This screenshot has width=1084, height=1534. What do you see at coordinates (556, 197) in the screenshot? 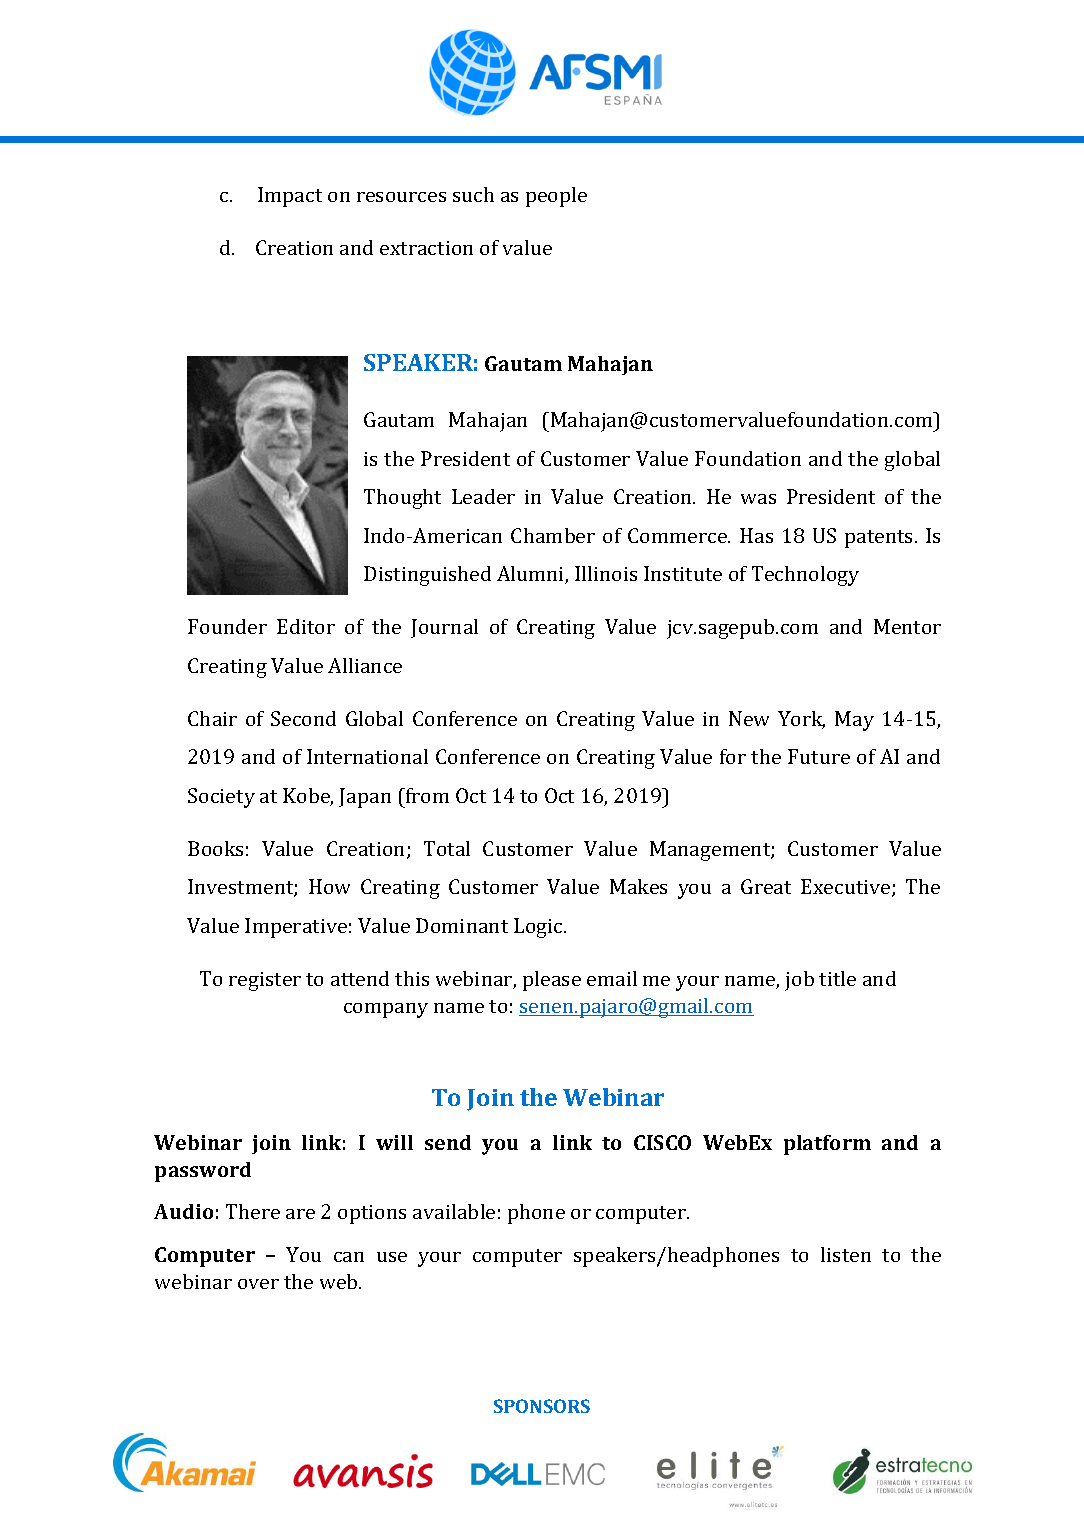
I see `people` at bounding box center [556, 197].
